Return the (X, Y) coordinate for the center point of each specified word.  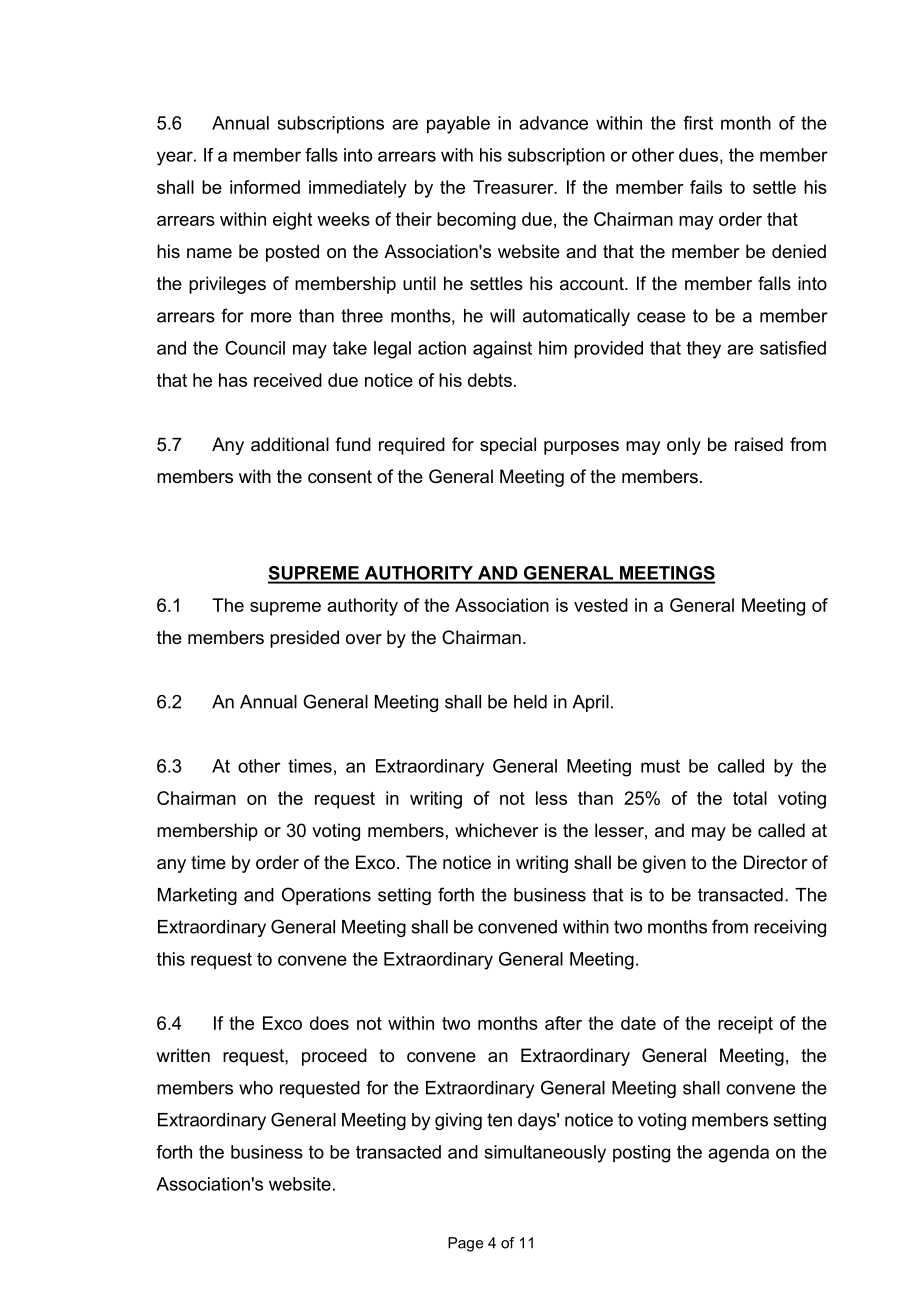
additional (290, 444)
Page (465, 1244)
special (508, 446)
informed (265, 187)
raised (759, 444)
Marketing (197, 896)
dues (698, 155)
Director (775, 862)
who (256, 1088)
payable (458, 125)
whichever (496, 830)
